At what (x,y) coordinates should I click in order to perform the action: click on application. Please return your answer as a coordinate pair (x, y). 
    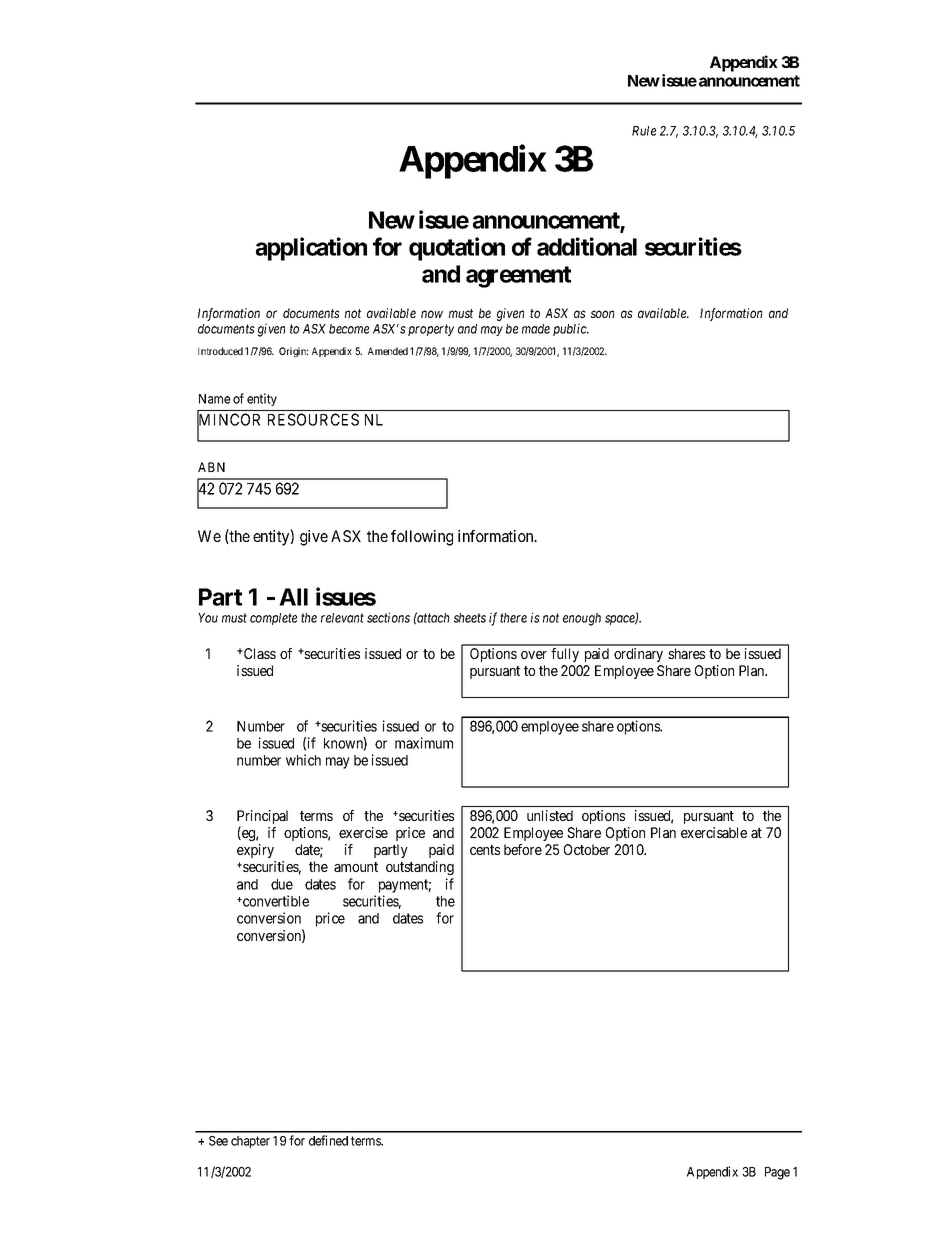
    Looking at the image, I should click on (311, 249).
